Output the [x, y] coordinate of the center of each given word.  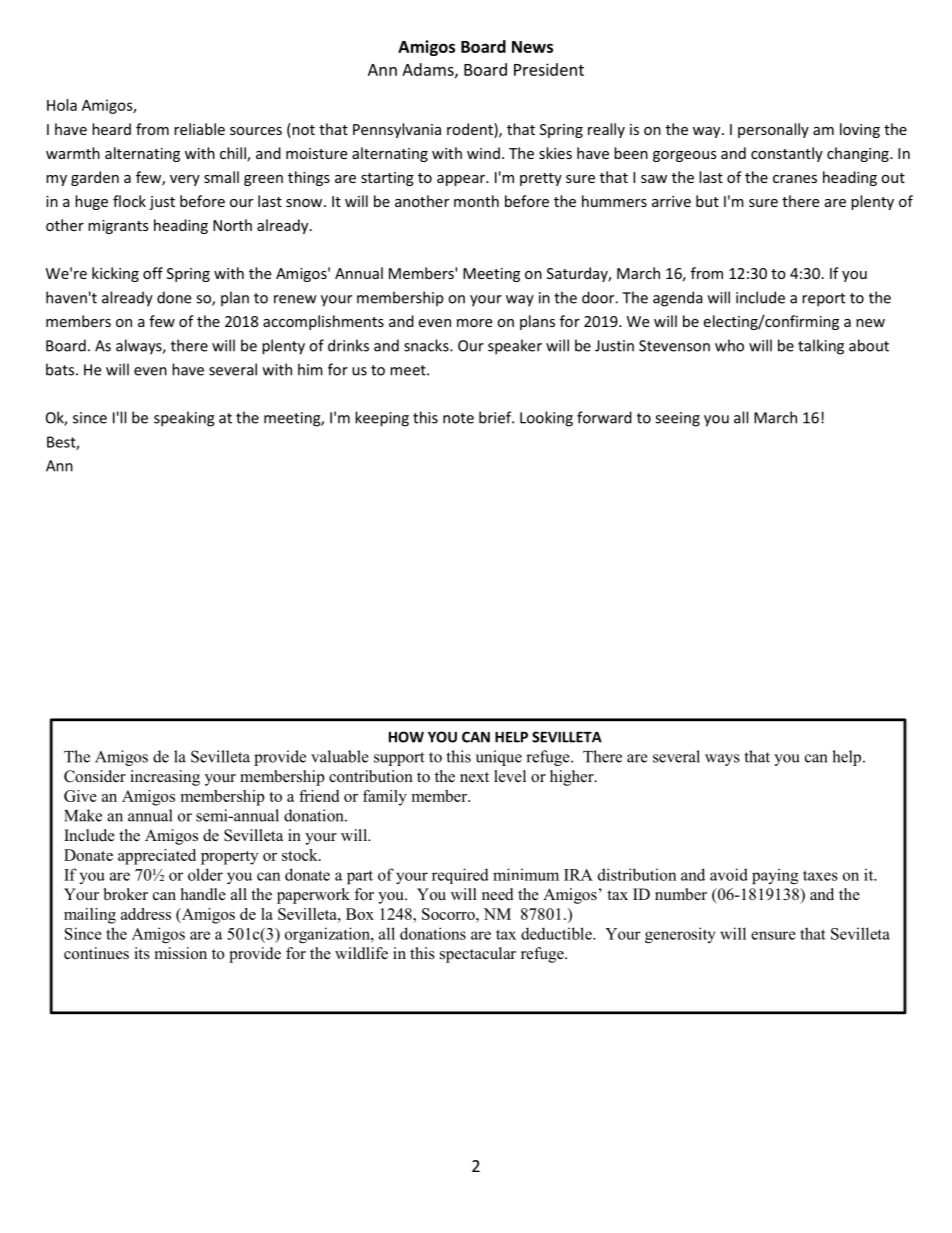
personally [773, 130]
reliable [199, 129]
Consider [95, 776]
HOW [406, 737]
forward [604, 417]
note [458, 418]
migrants [118, 227]
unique [499, 758]
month [476, 201]
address [146, 914]
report [823, 300]
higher [573, 778]
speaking [184, 419]
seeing [677, 419]
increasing [165, 778]
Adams [429, 70]
